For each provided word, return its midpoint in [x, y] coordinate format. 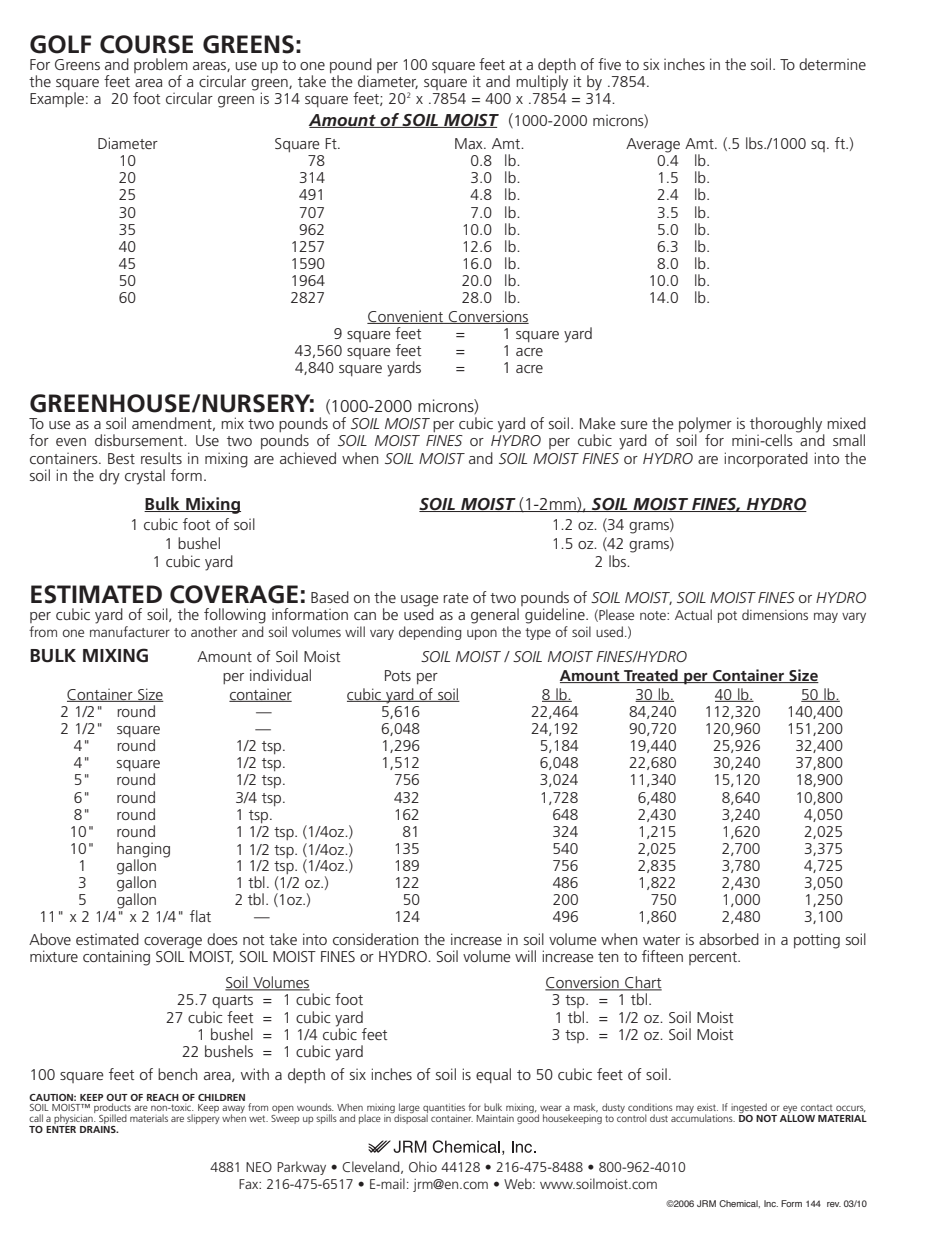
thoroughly [787, 426]
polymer [705, 426]
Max [470, 143]
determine [832, 64]
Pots [398, 675]
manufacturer [130, 631]
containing [116, 958]
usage [420, 602]
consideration [375, 939]
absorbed [729, 939]
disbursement [140, 440]
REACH [163, 1097]
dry [109, 477]
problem [161, 65]
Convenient [406, 317]
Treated [651, 676]
